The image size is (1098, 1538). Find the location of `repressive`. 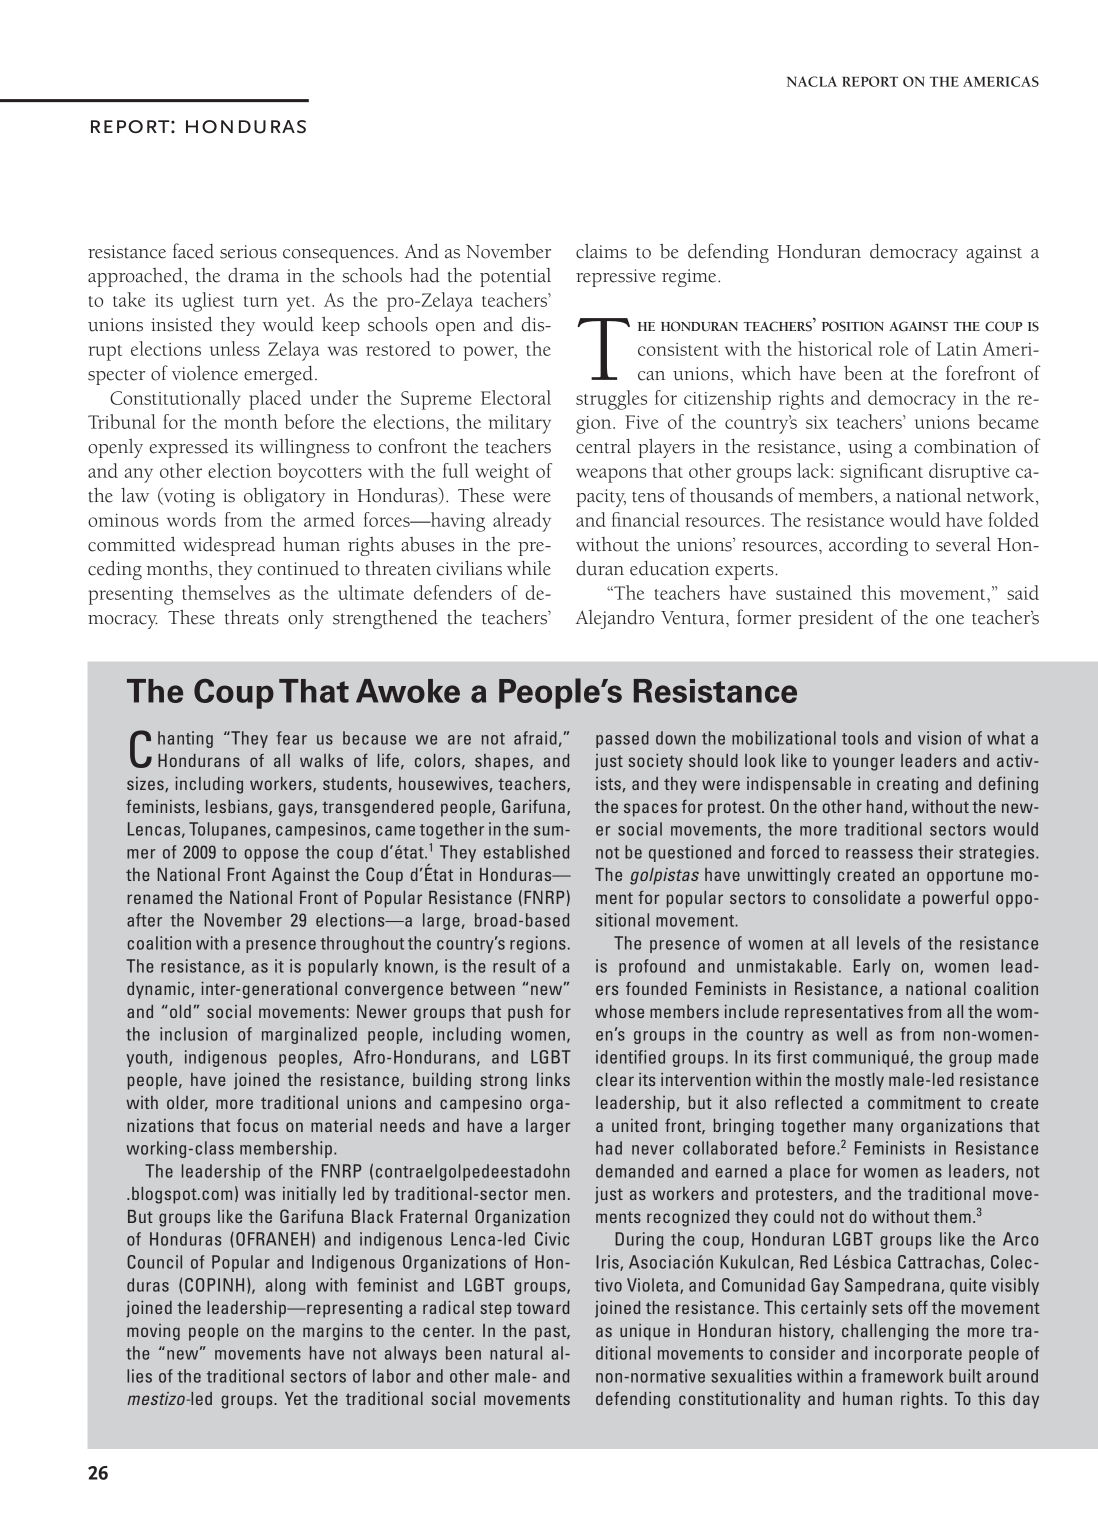

repressive is located at coordinates (616, 278).
